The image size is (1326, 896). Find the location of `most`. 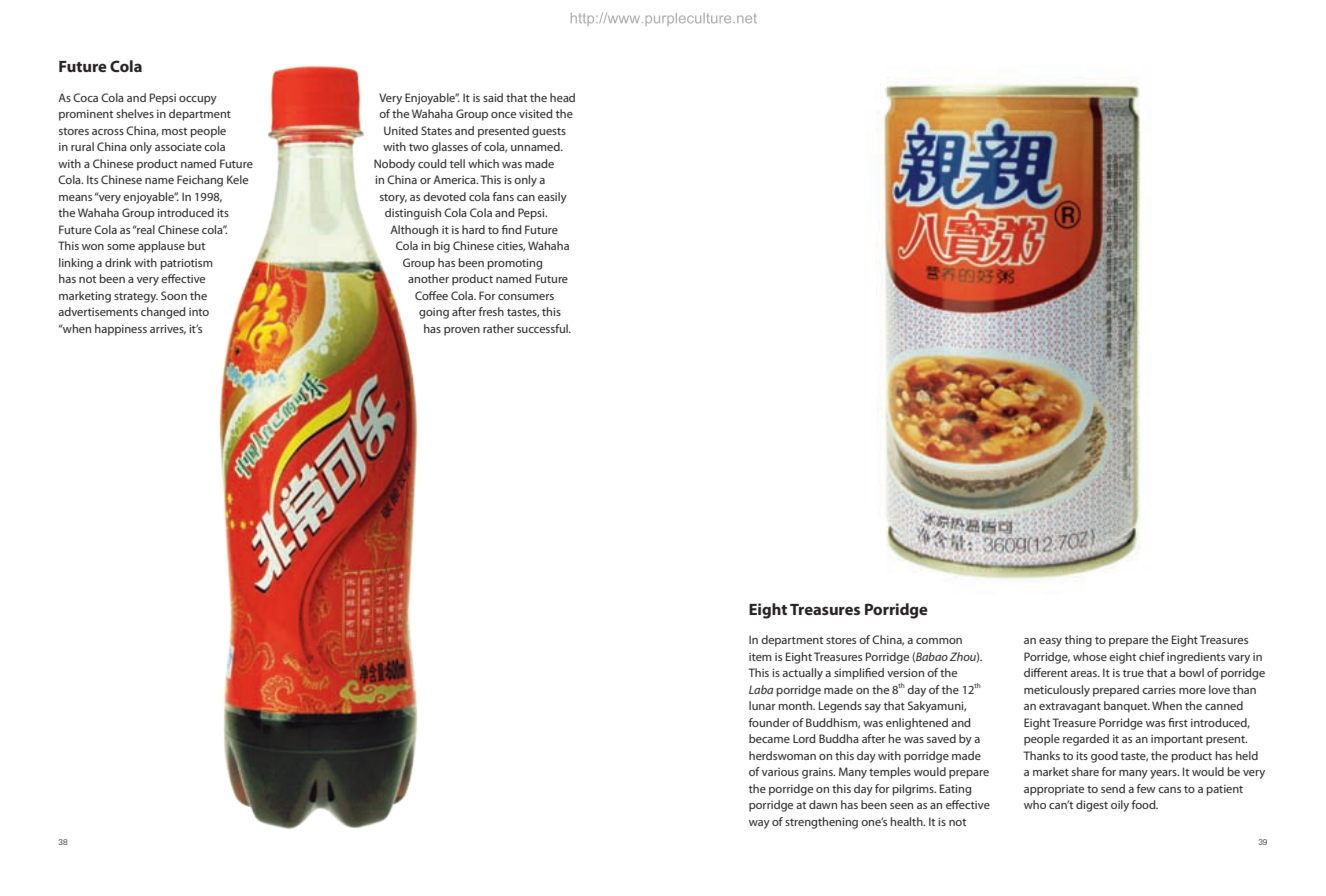

most is located at coordinates (174, 131).
